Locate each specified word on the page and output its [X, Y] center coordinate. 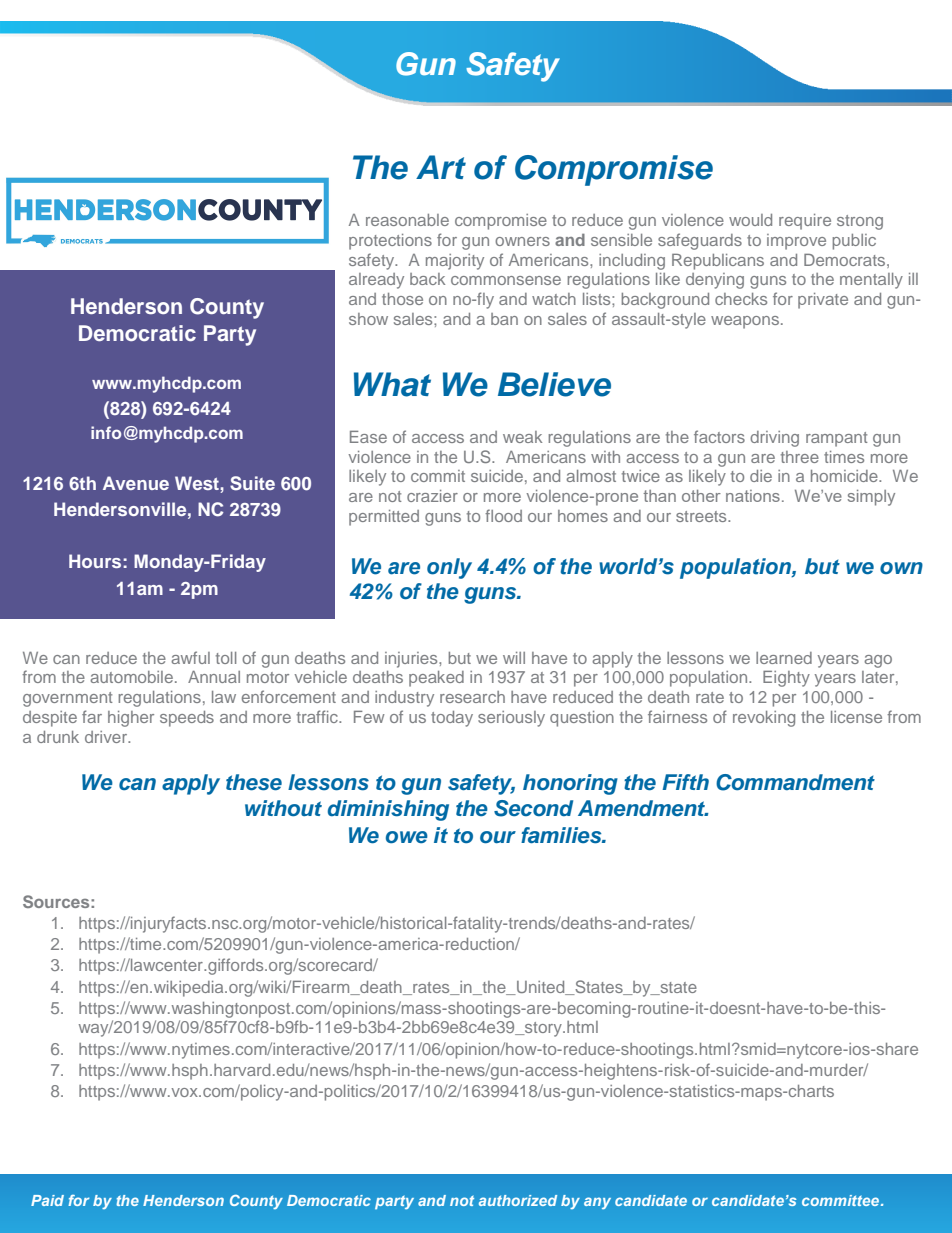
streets [702, 516]
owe [407, 837]
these [254, 782]
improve [796, 242]
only [449, 568]
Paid [47, 1200]
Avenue [136, 483]
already [376, 281]
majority [455, 262]
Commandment [795, 782]
